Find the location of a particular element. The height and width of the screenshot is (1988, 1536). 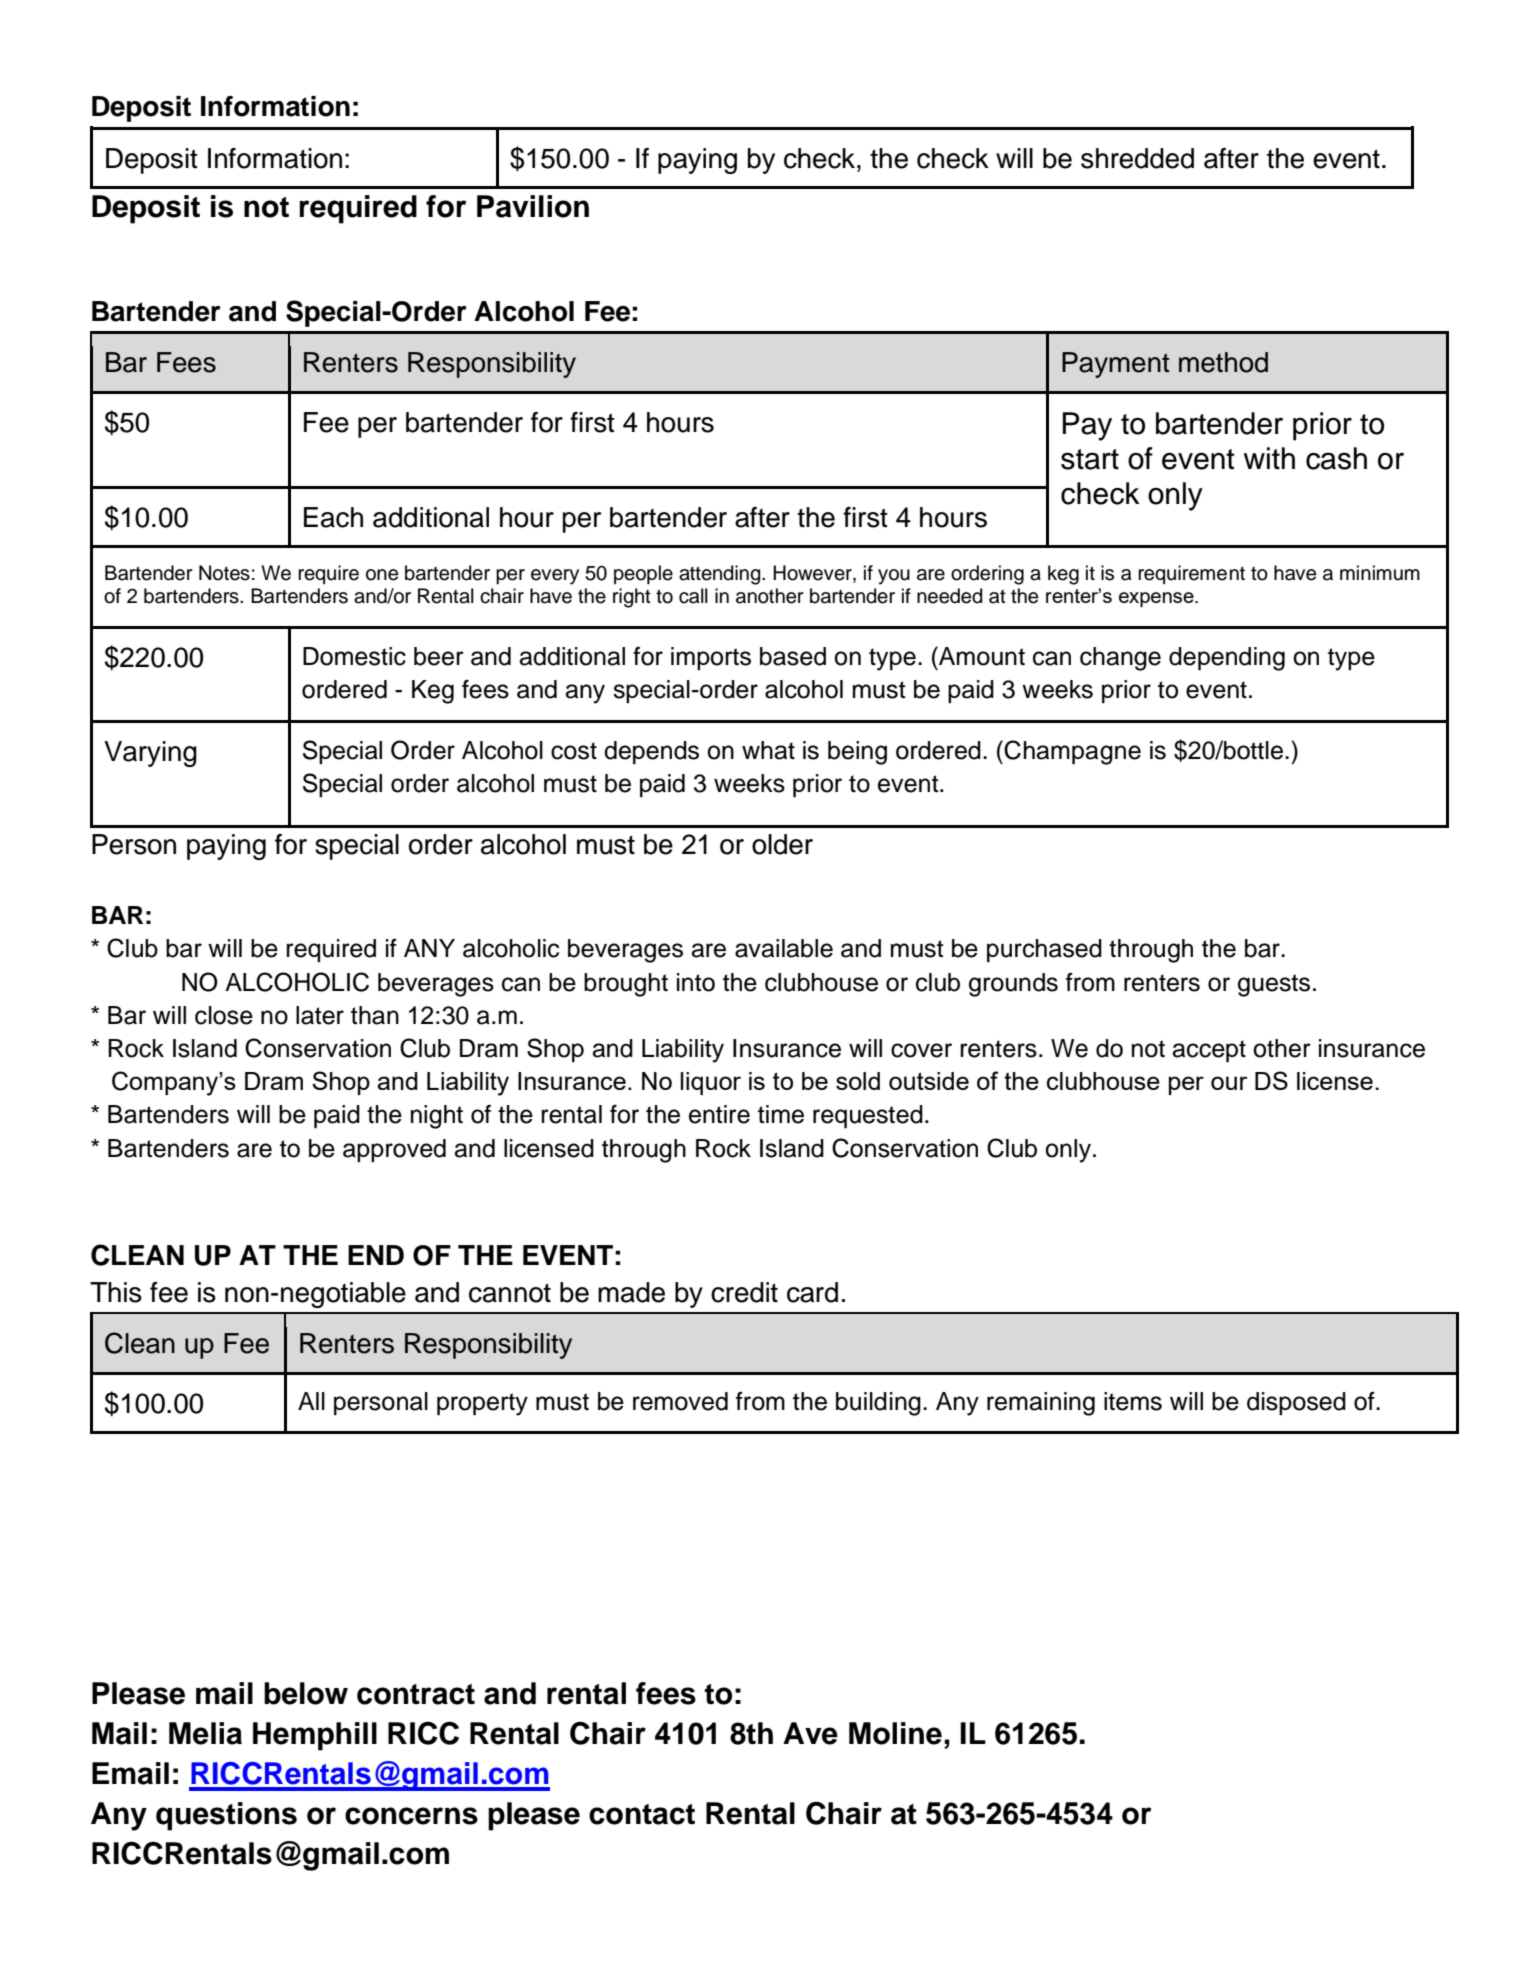

disposed is located at coordinates (1296, 1403).
